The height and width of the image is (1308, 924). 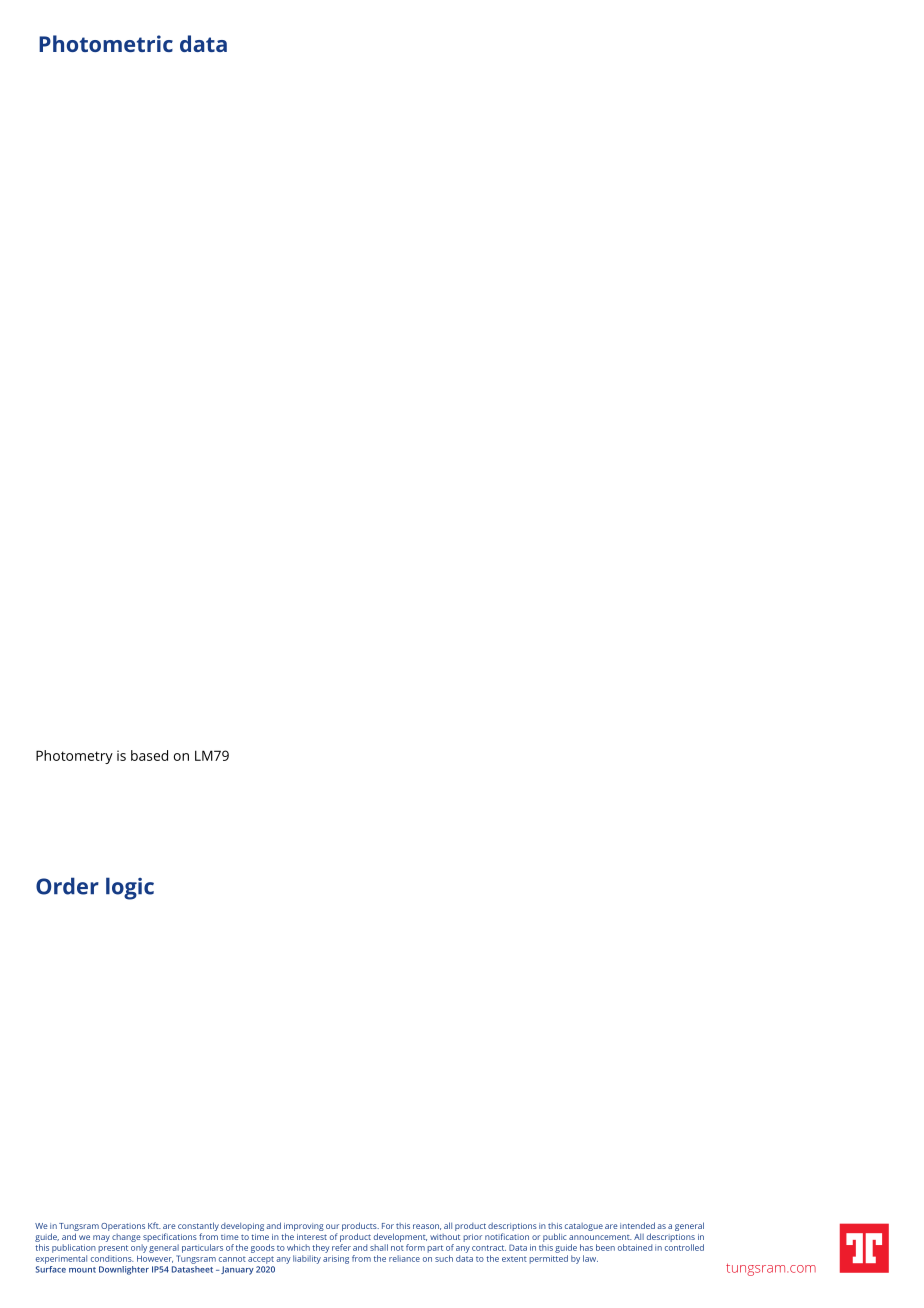 I want to click on Order, so click(x=67, y=886).
